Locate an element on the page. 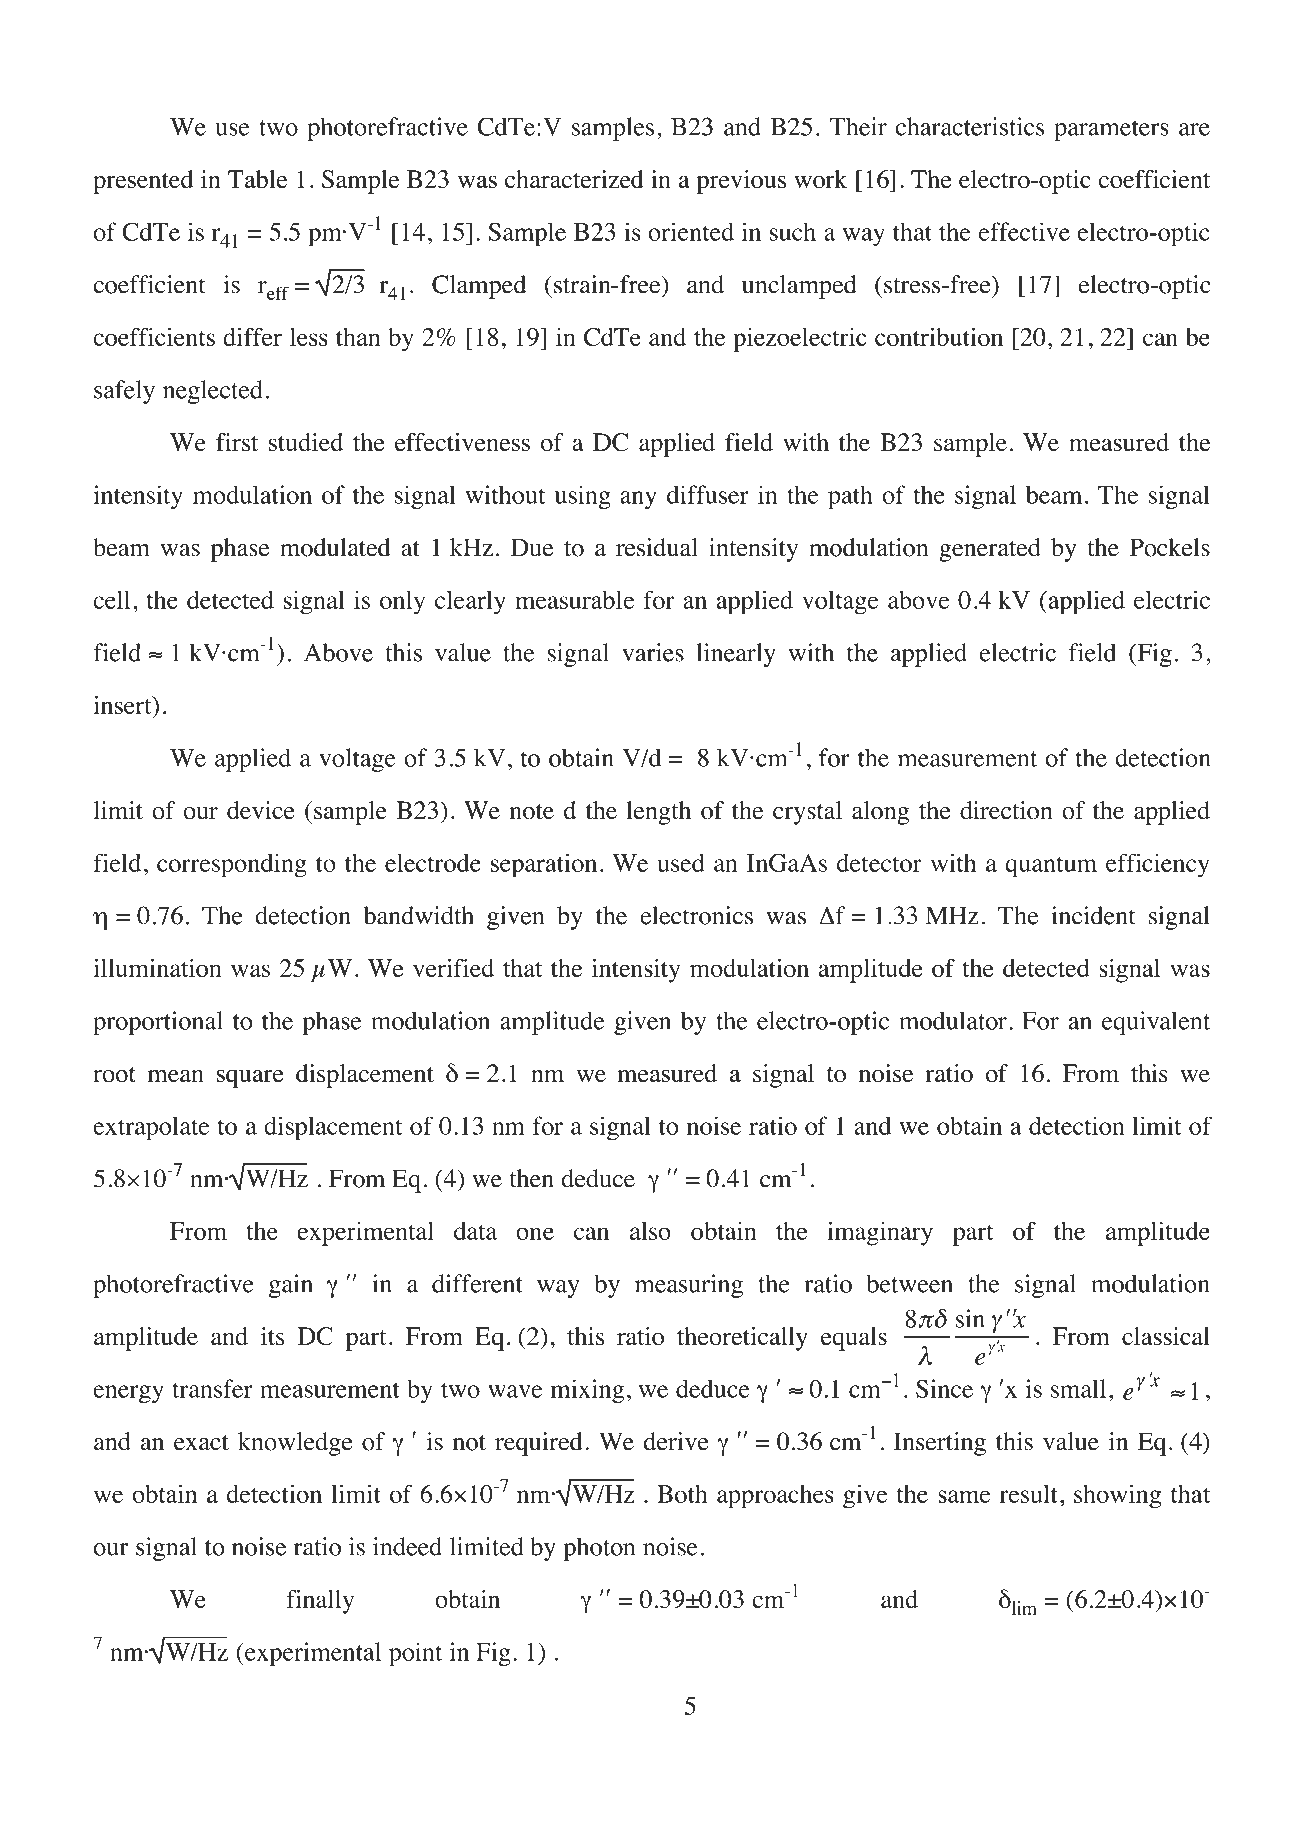 Image resolution: width=1304 pixels, height=1845 pixels. photon is located at coordinates (599, 1549).
